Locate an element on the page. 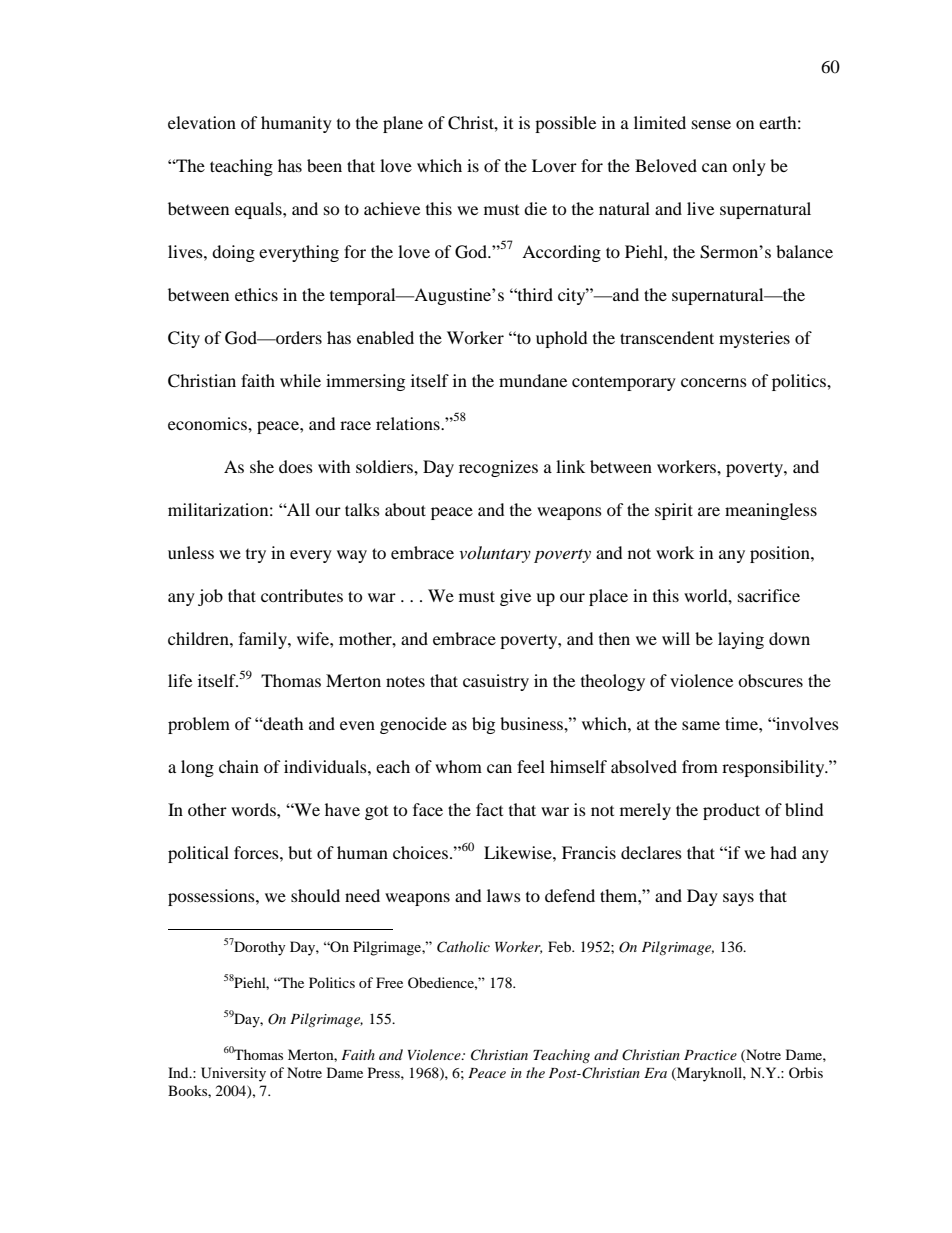 This image has height=1233, width=952. University is located at coordinates (233, 1074).
